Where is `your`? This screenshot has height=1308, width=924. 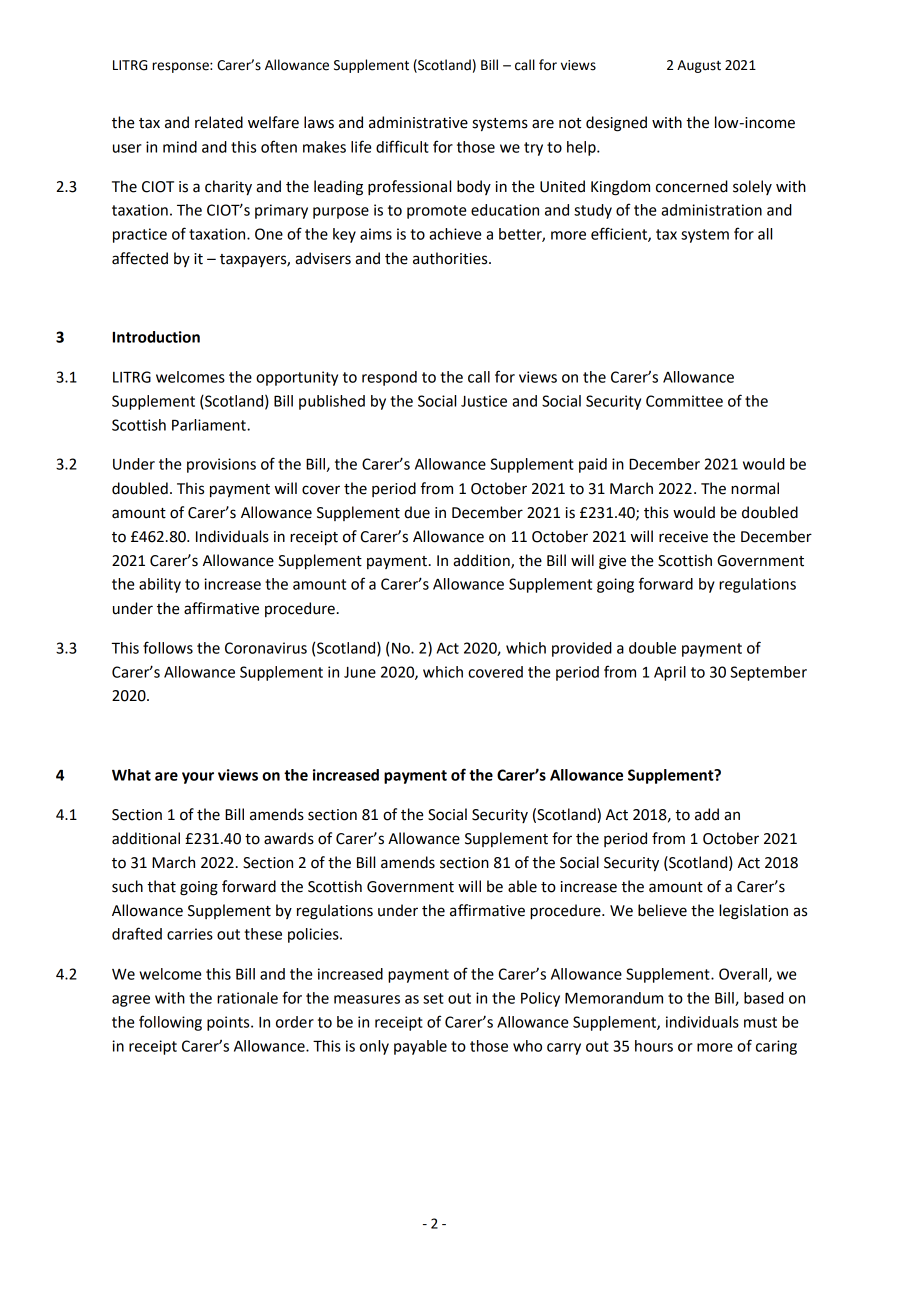 your is located at coordinates (198, 778).
